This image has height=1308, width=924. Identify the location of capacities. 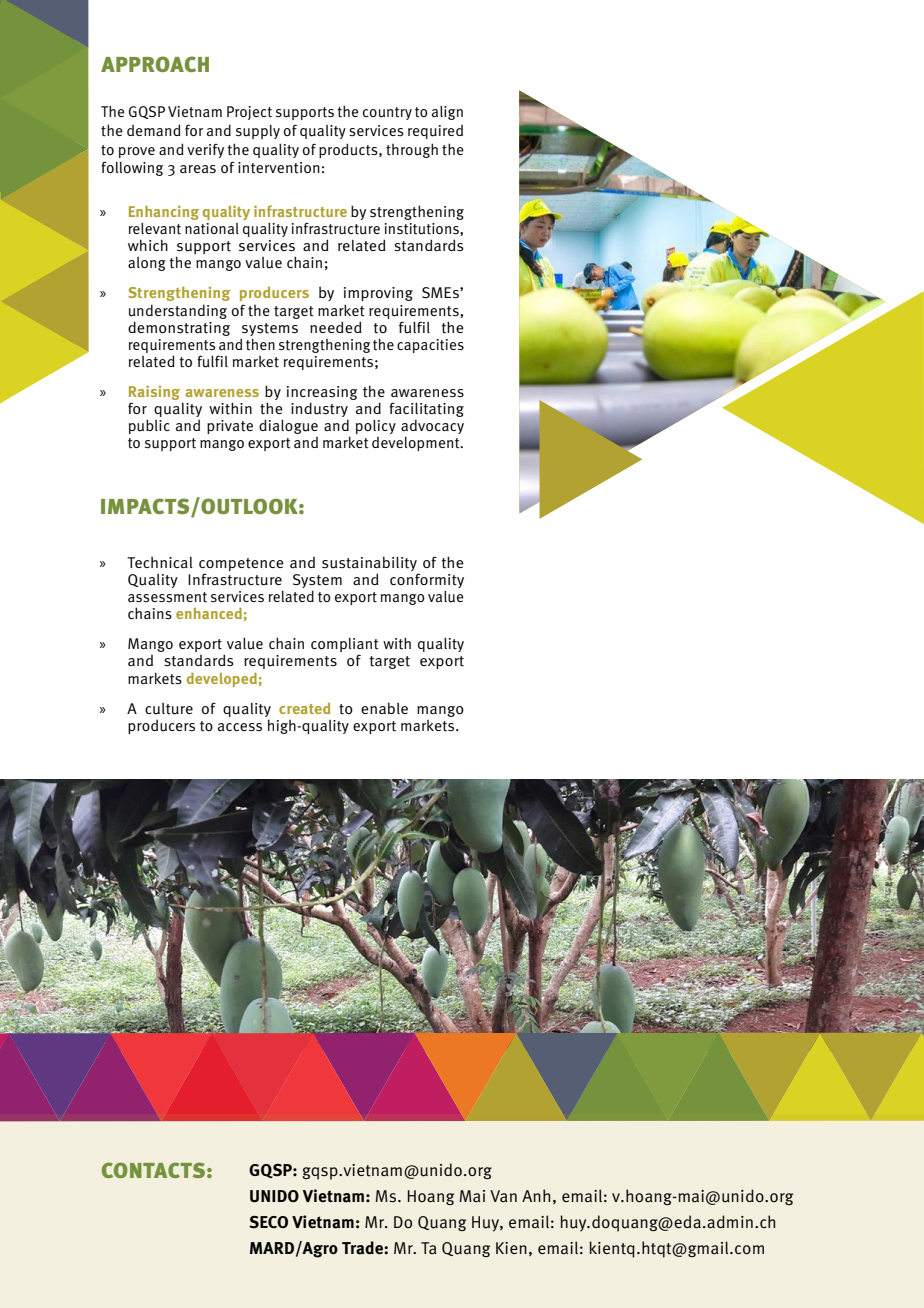
(430, 346).
